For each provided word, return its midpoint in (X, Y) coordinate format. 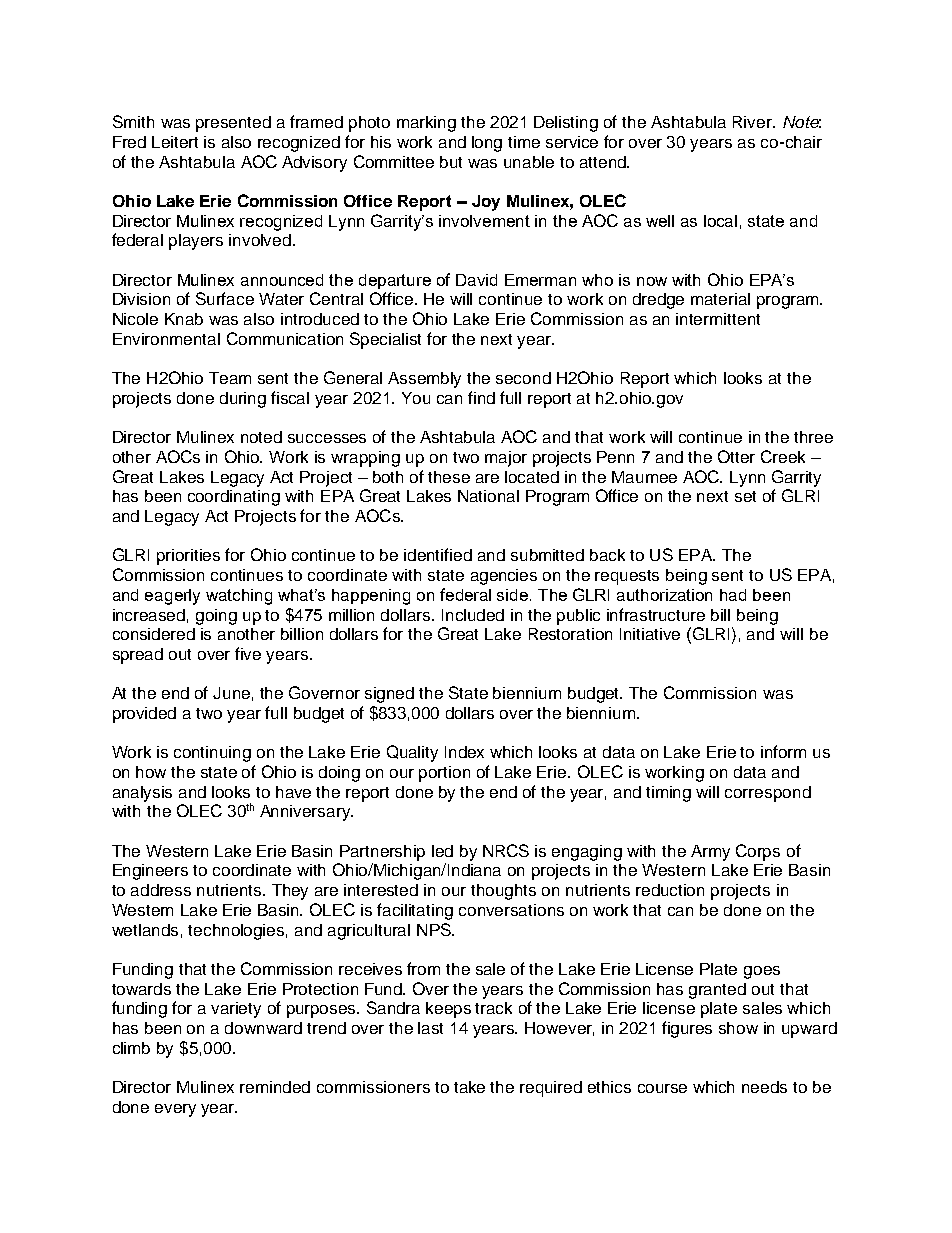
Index (464, 752)
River (753, 122)
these (449, 477)
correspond (768, 794)
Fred (129, 142)
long (487, 144)
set (745, 496)
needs (764, 1087)
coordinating (234, 498)
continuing (212, 754)
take (469, 1087)
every (175, 1110)
